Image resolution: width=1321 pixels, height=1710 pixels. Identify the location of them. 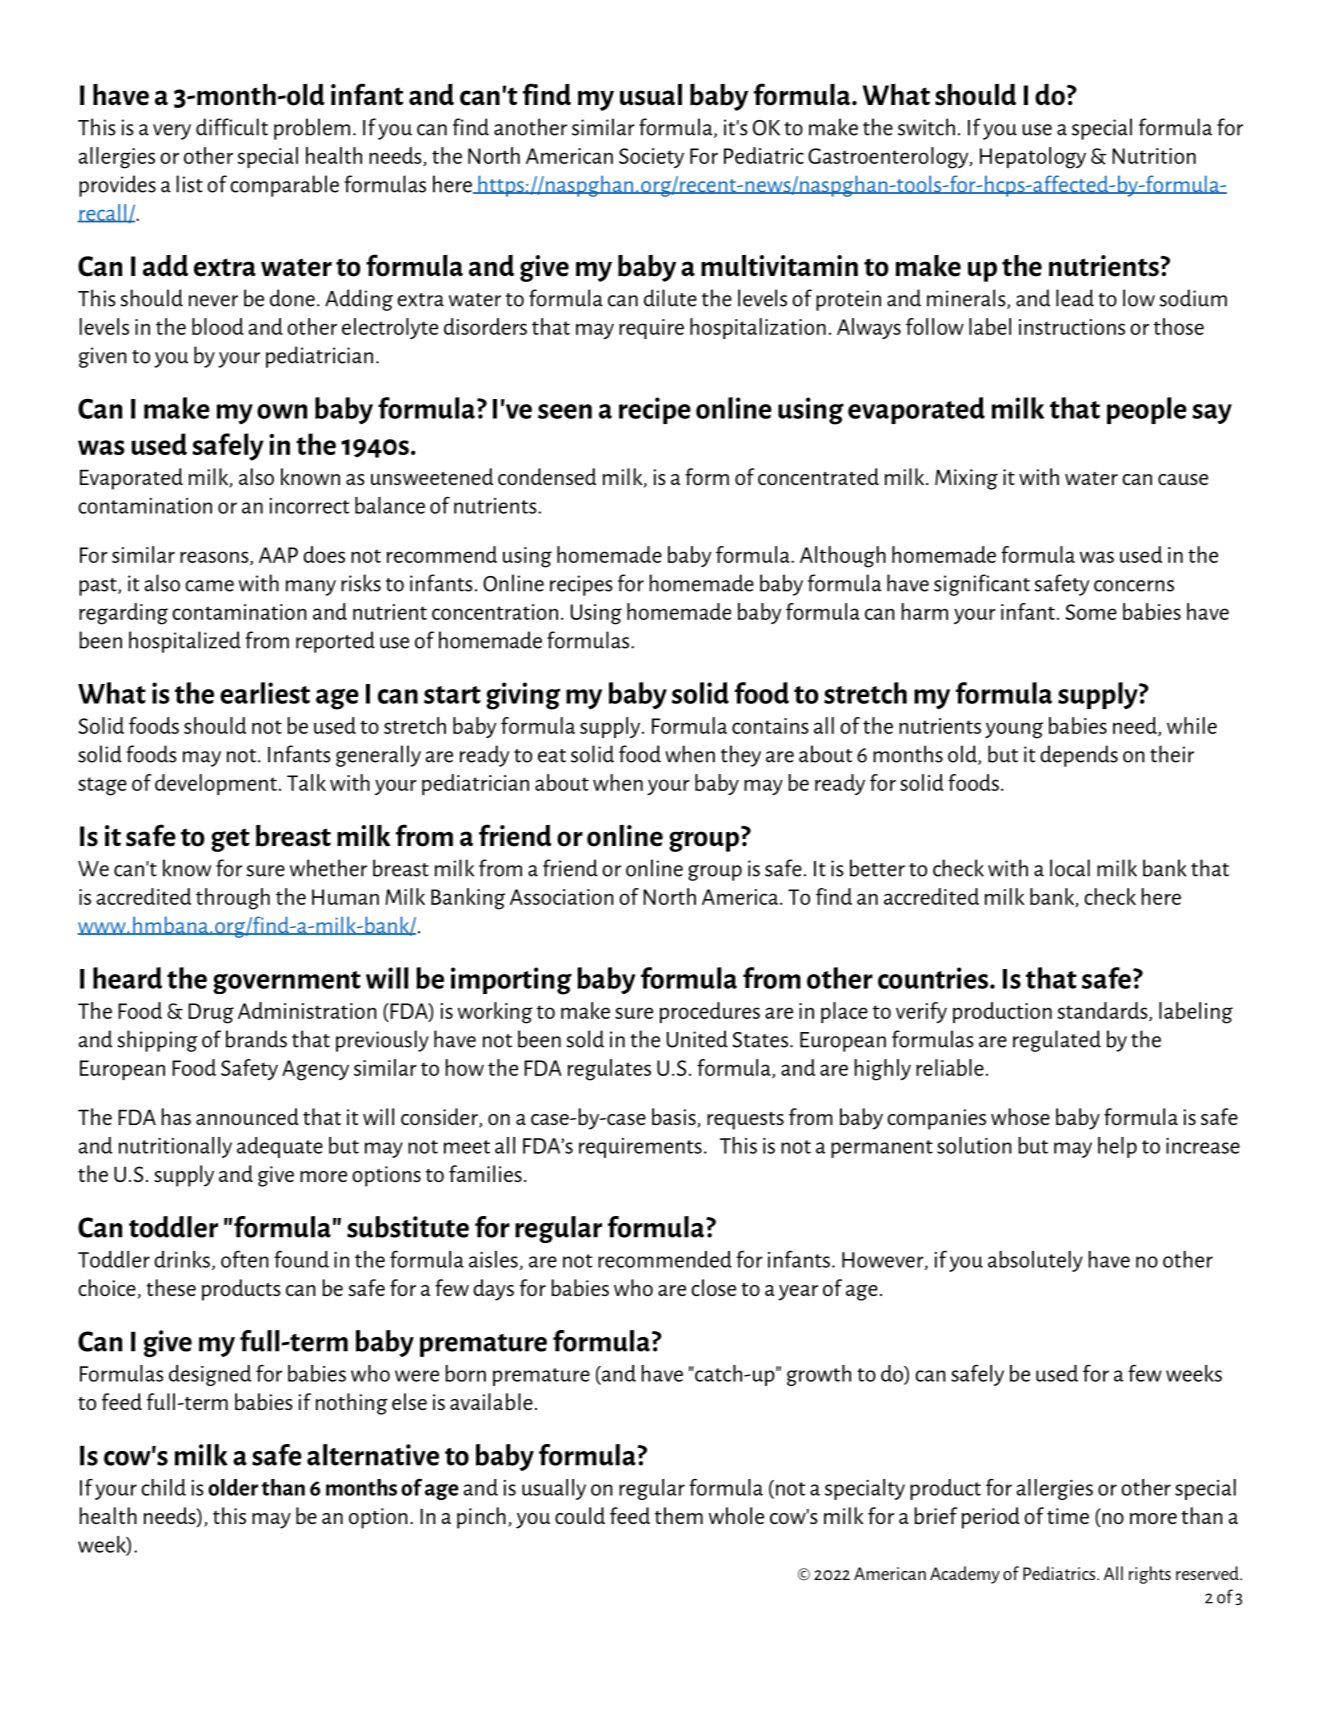
(679, 1515).
